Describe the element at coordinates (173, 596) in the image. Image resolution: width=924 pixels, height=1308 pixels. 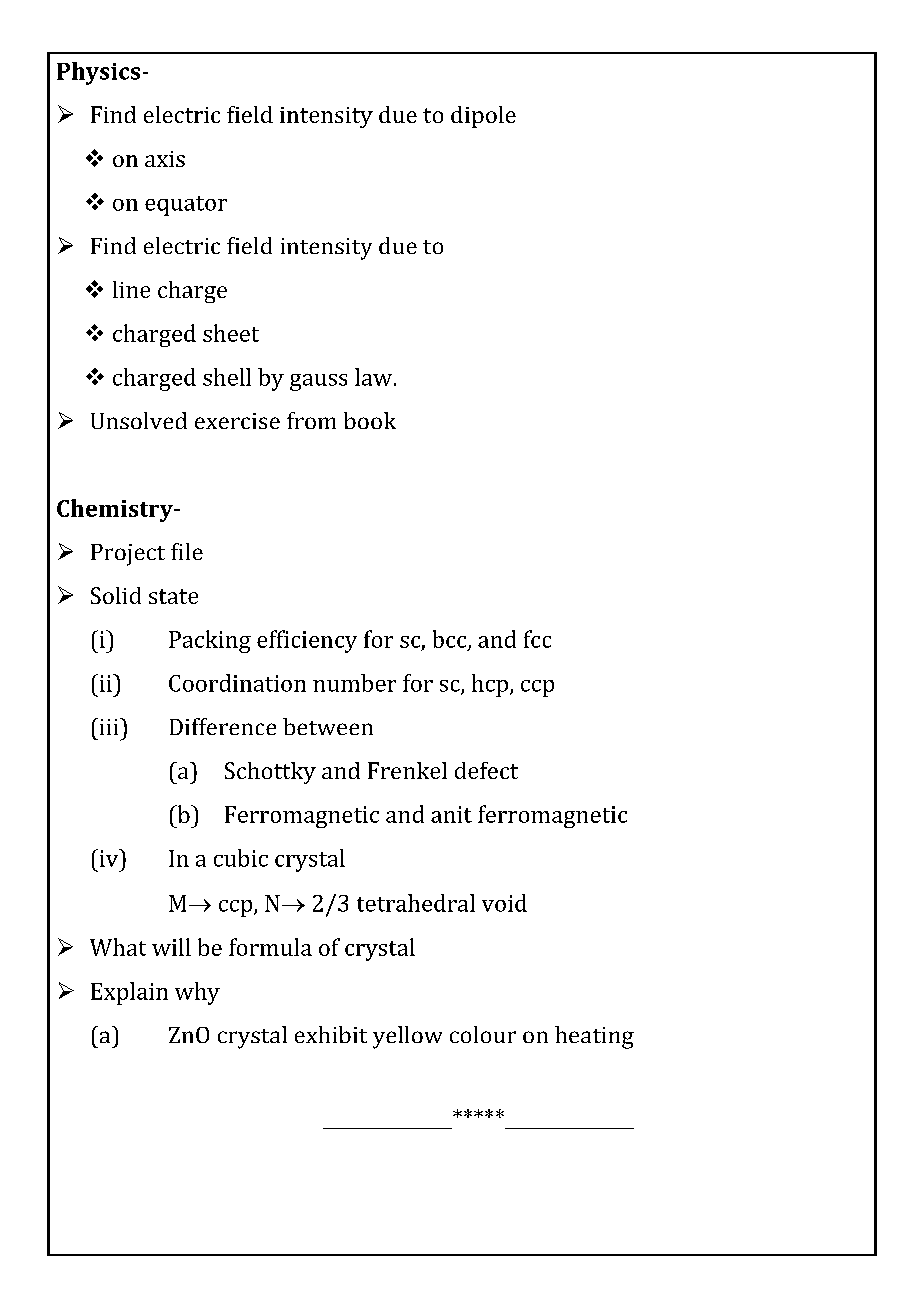
I see `state` at that location.
